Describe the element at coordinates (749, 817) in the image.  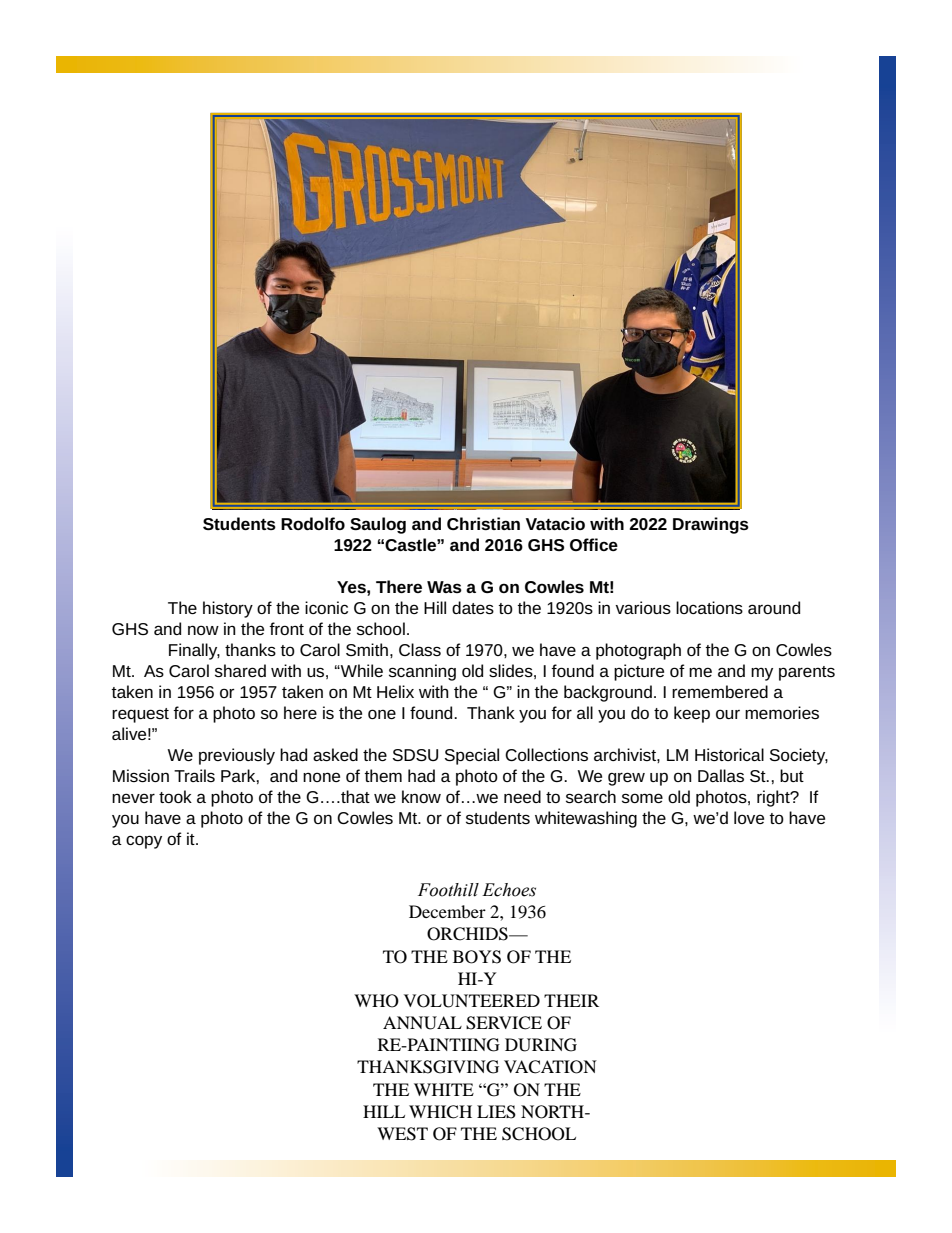
I see `love` at that location.
